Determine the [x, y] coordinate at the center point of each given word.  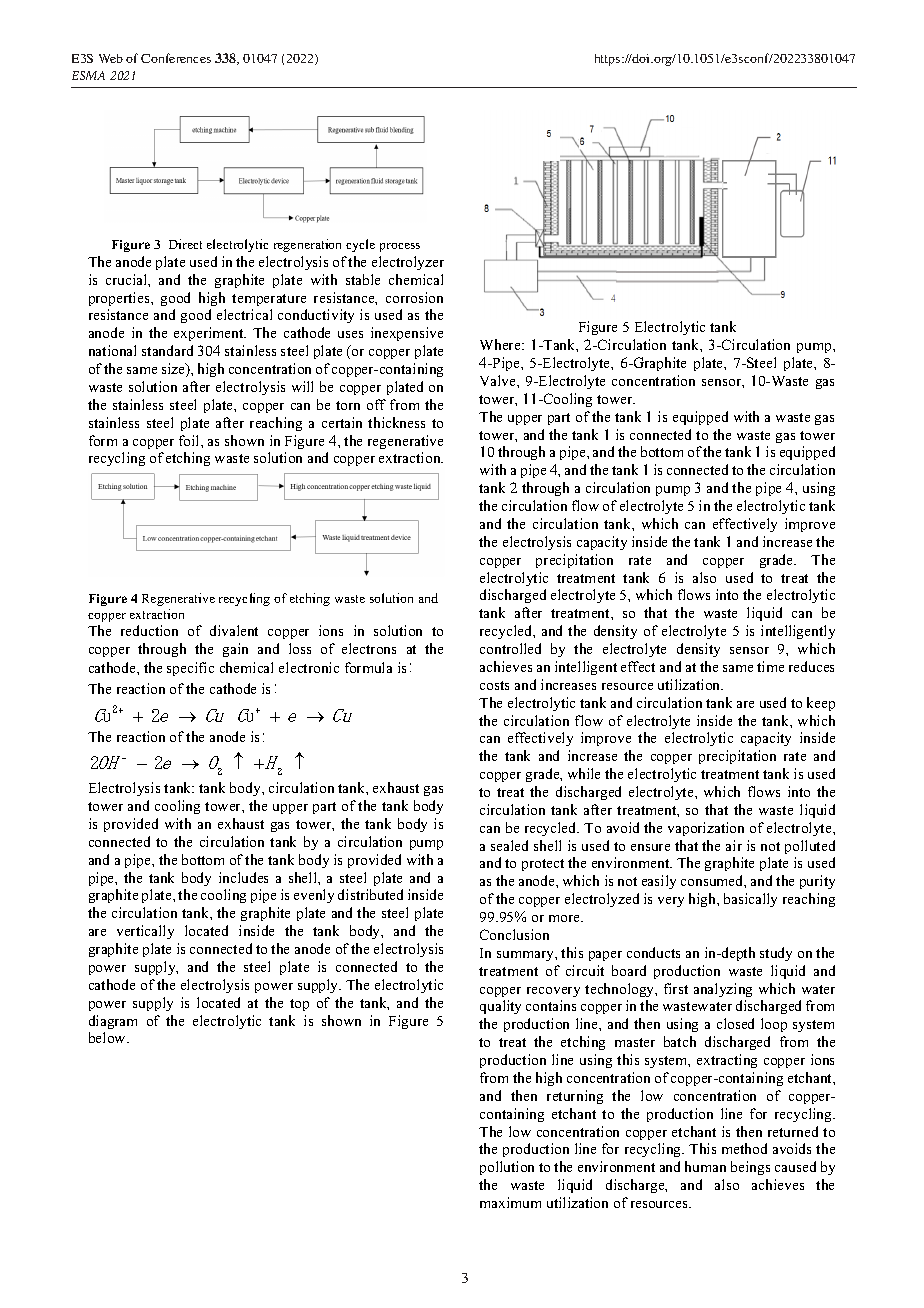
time [770, 666]
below [108, 1037]
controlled [510, 648]
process [400, 247]
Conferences [176, 58]
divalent [234, 630]
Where [501, 344]
